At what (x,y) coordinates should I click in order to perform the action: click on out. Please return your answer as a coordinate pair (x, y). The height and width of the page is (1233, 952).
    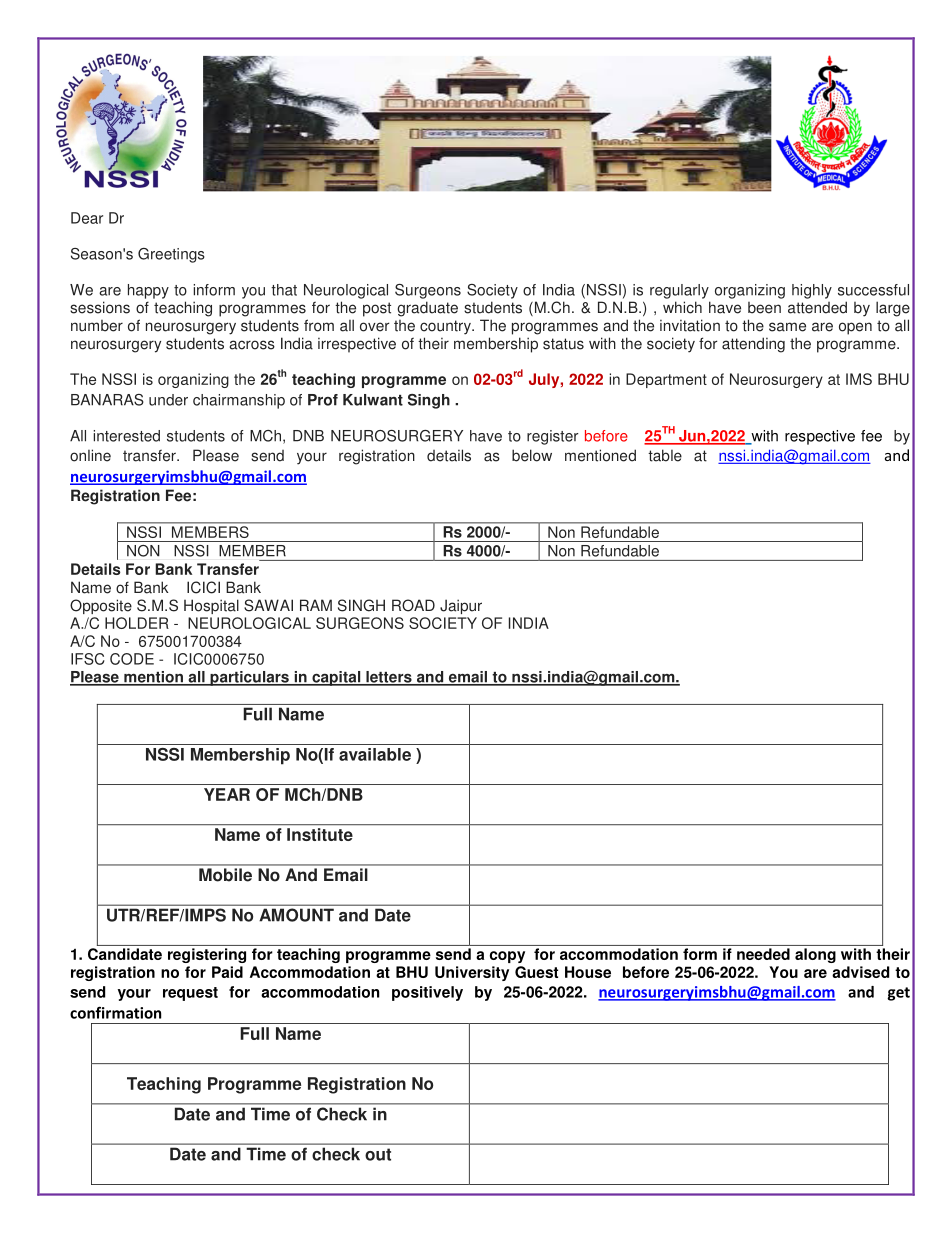
    Looking at the image, I should click on (378, 1154).
